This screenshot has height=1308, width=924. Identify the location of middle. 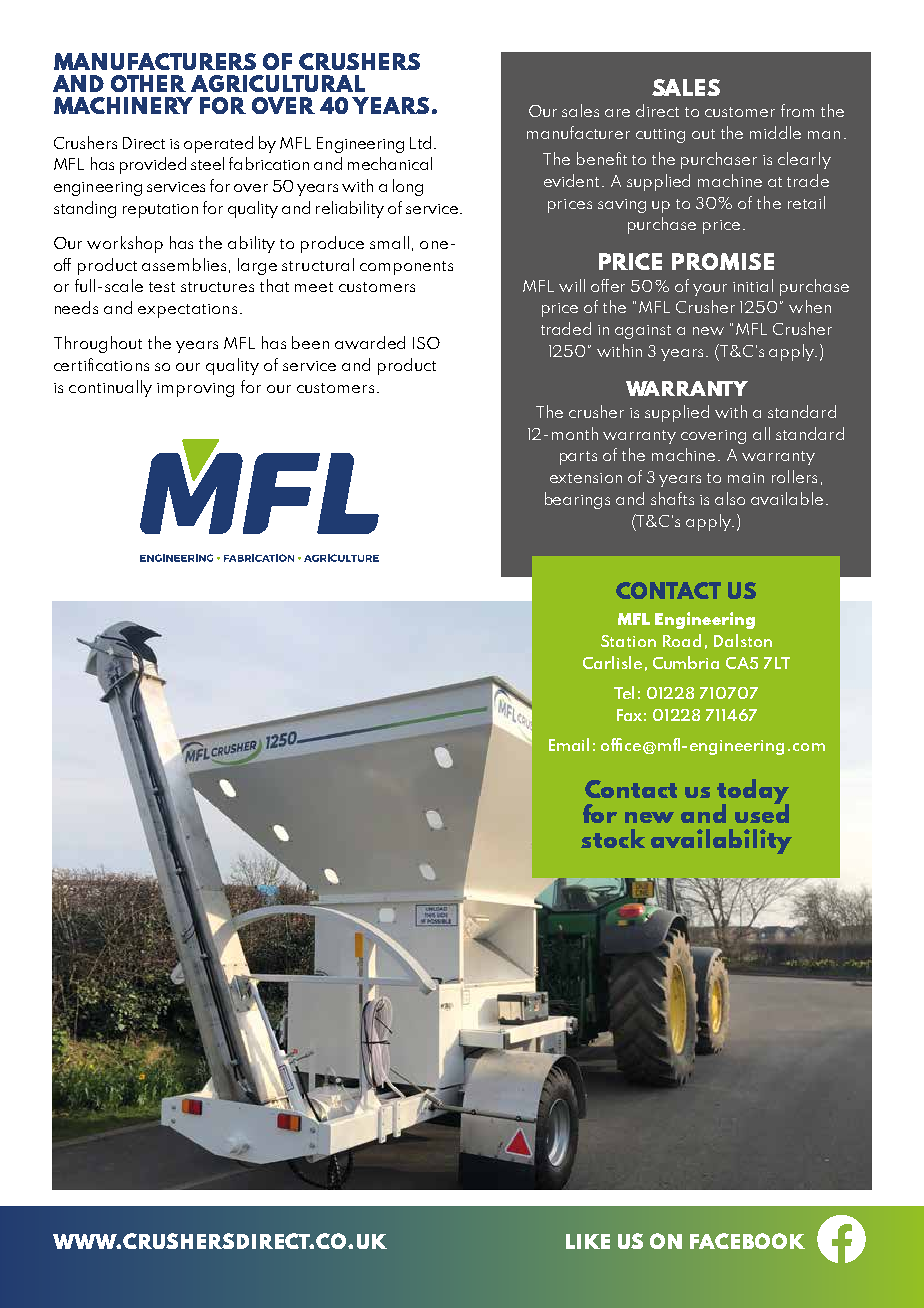
(775, 132).
